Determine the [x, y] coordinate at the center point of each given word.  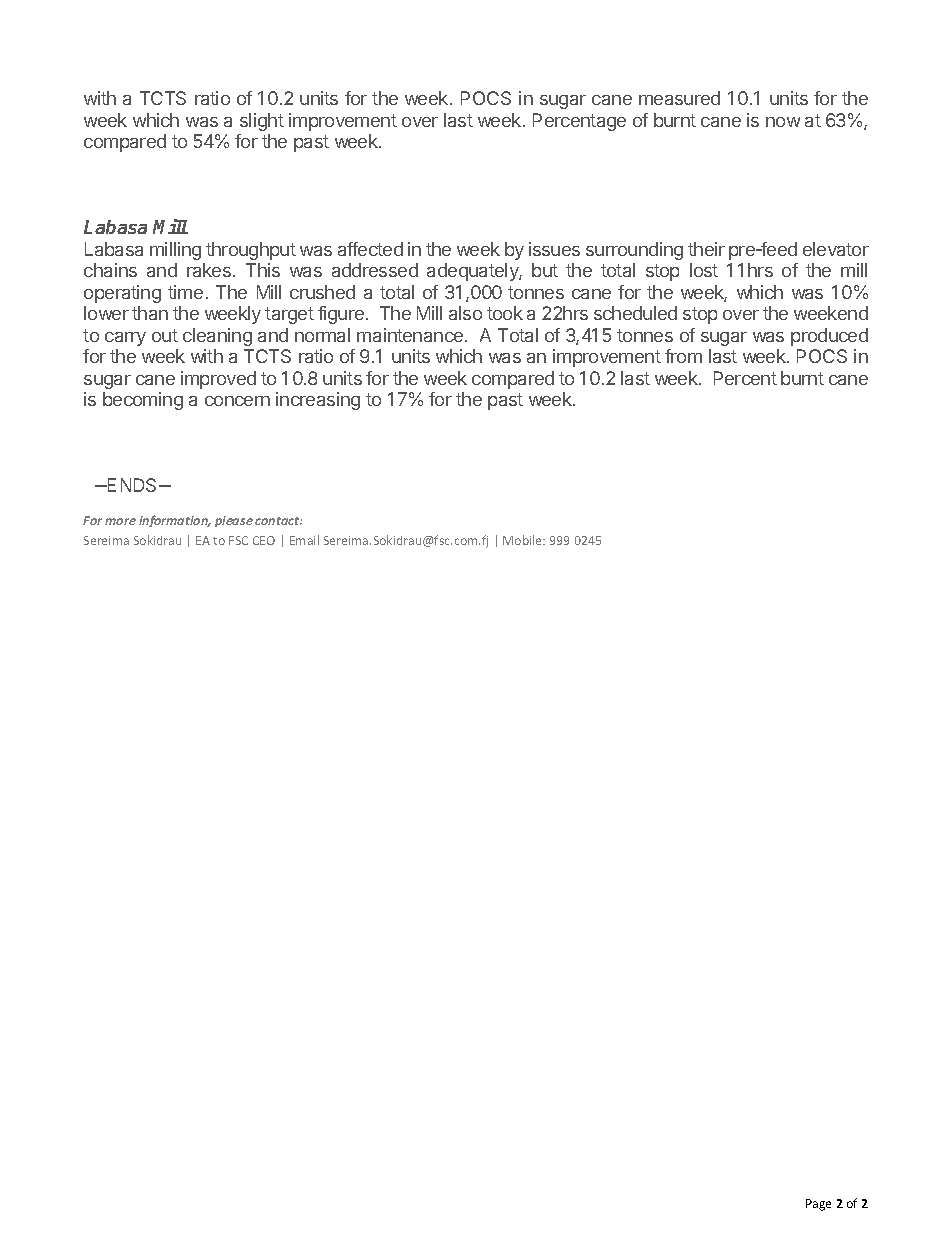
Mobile [524, 540]
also [465, 313]
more [120, 521]
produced [829, 337]
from [683, 356]
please [234, 521]
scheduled [635, 313]
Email [304, 540]
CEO [264, 540]
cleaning [217, 337]
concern [237, 401]
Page [818, 1205]
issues [554, 249]
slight [262, 122]
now [783, 122]
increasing [318, 401]
